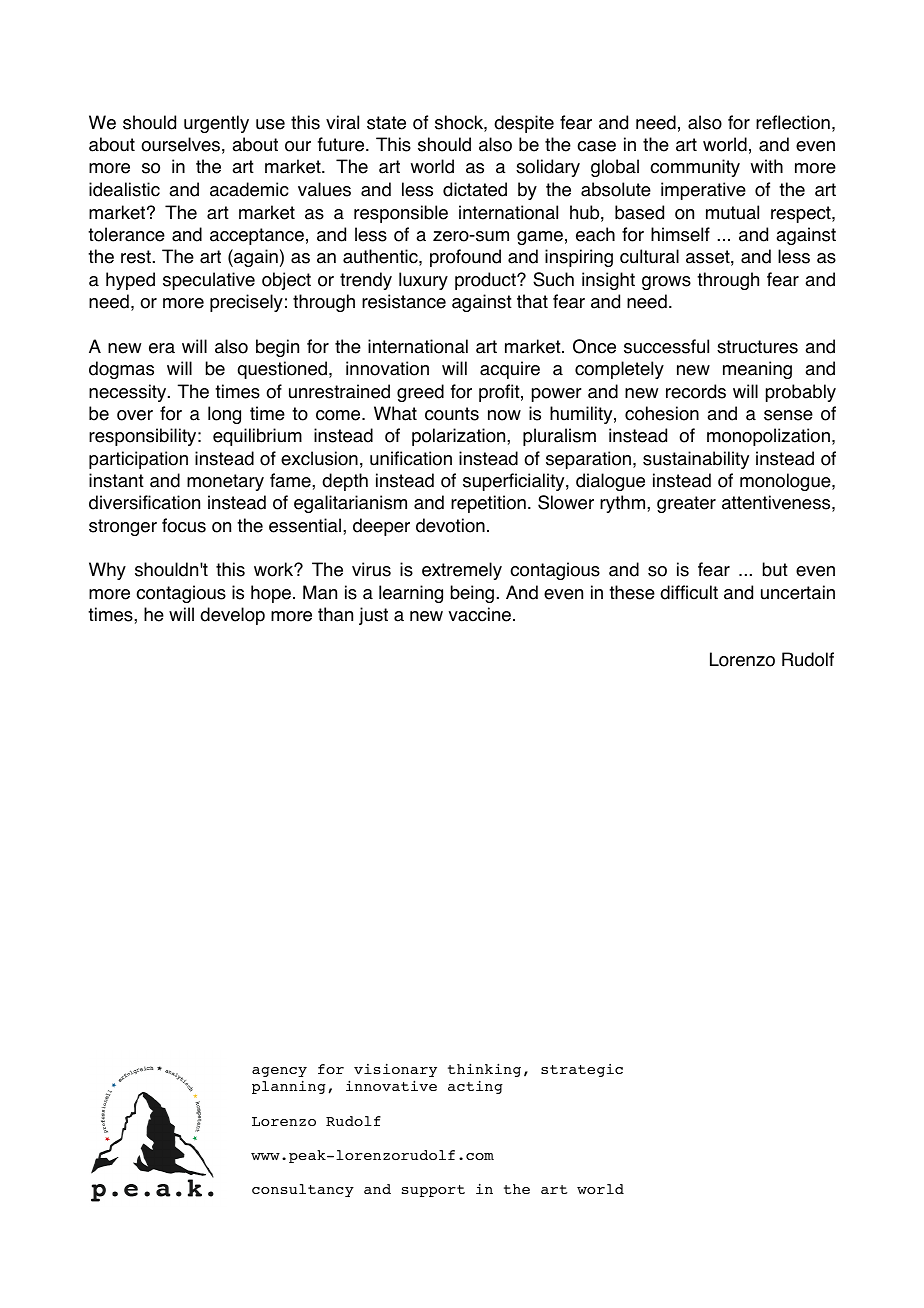 The height and width of the document is (1308, 924). I want to click on develop, so click(232, 616).
